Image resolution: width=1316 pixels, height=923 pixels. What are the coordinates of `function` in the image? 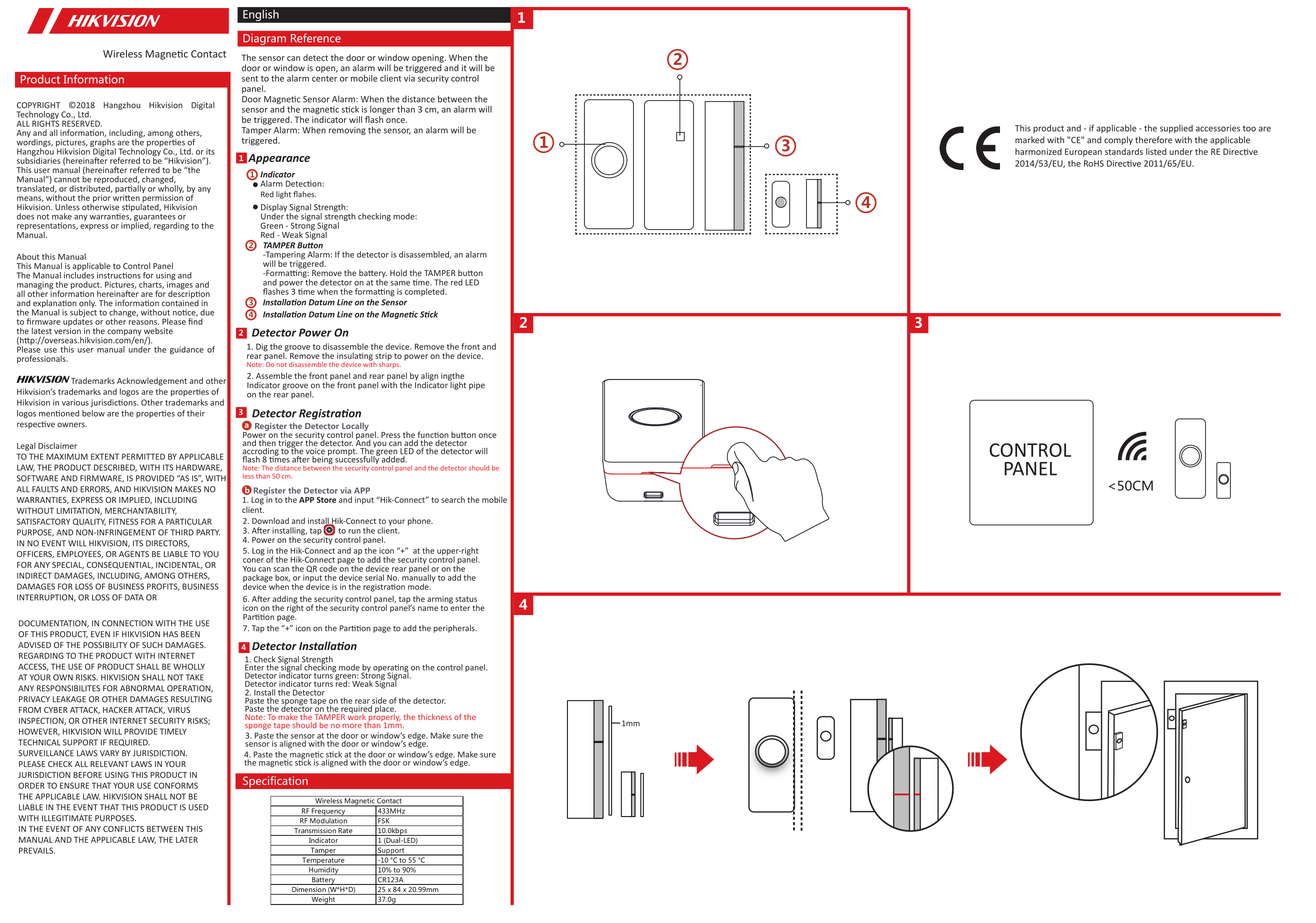 It's located at (433, 434).
